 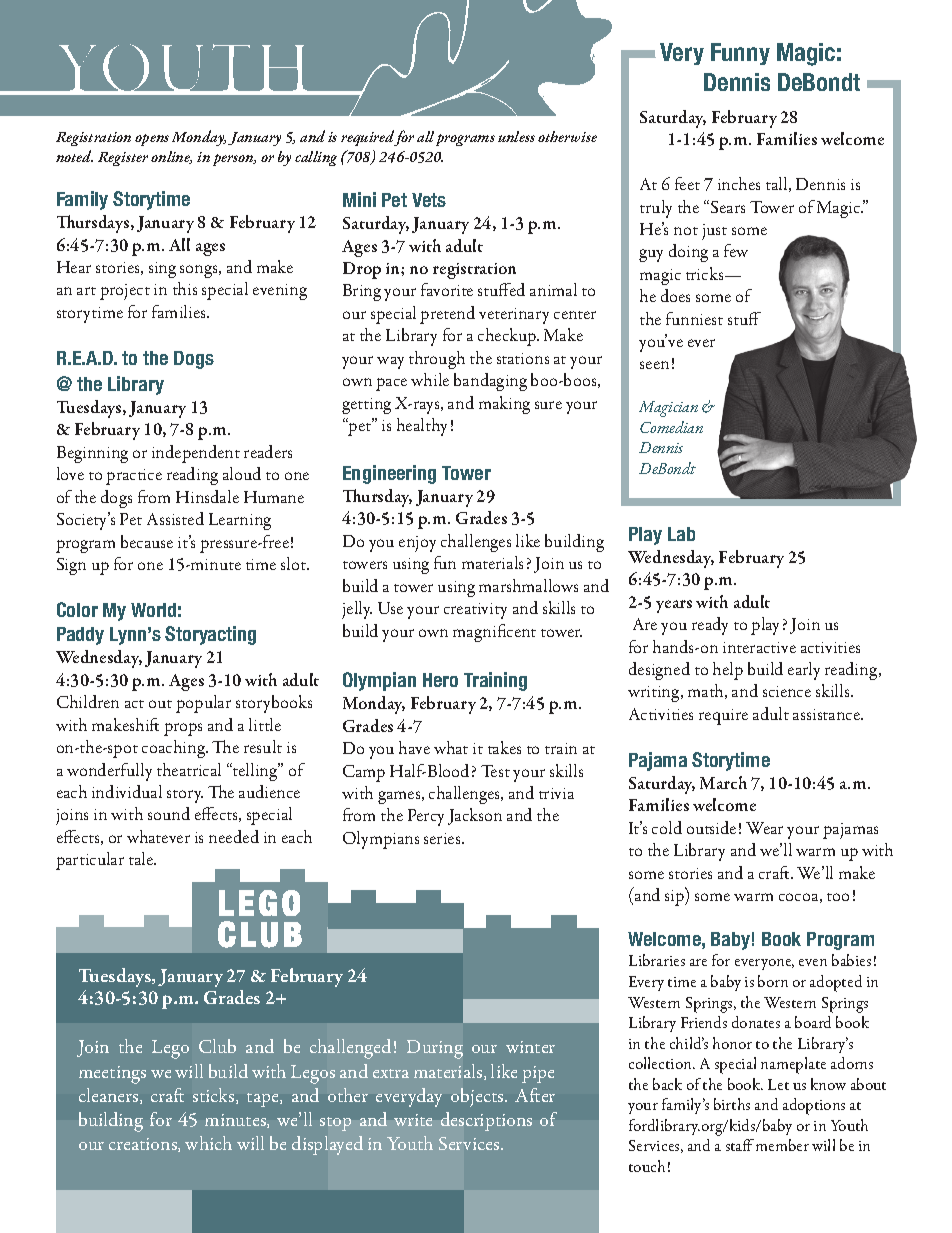 I want to click on opens, so click(x=152, y=140).
